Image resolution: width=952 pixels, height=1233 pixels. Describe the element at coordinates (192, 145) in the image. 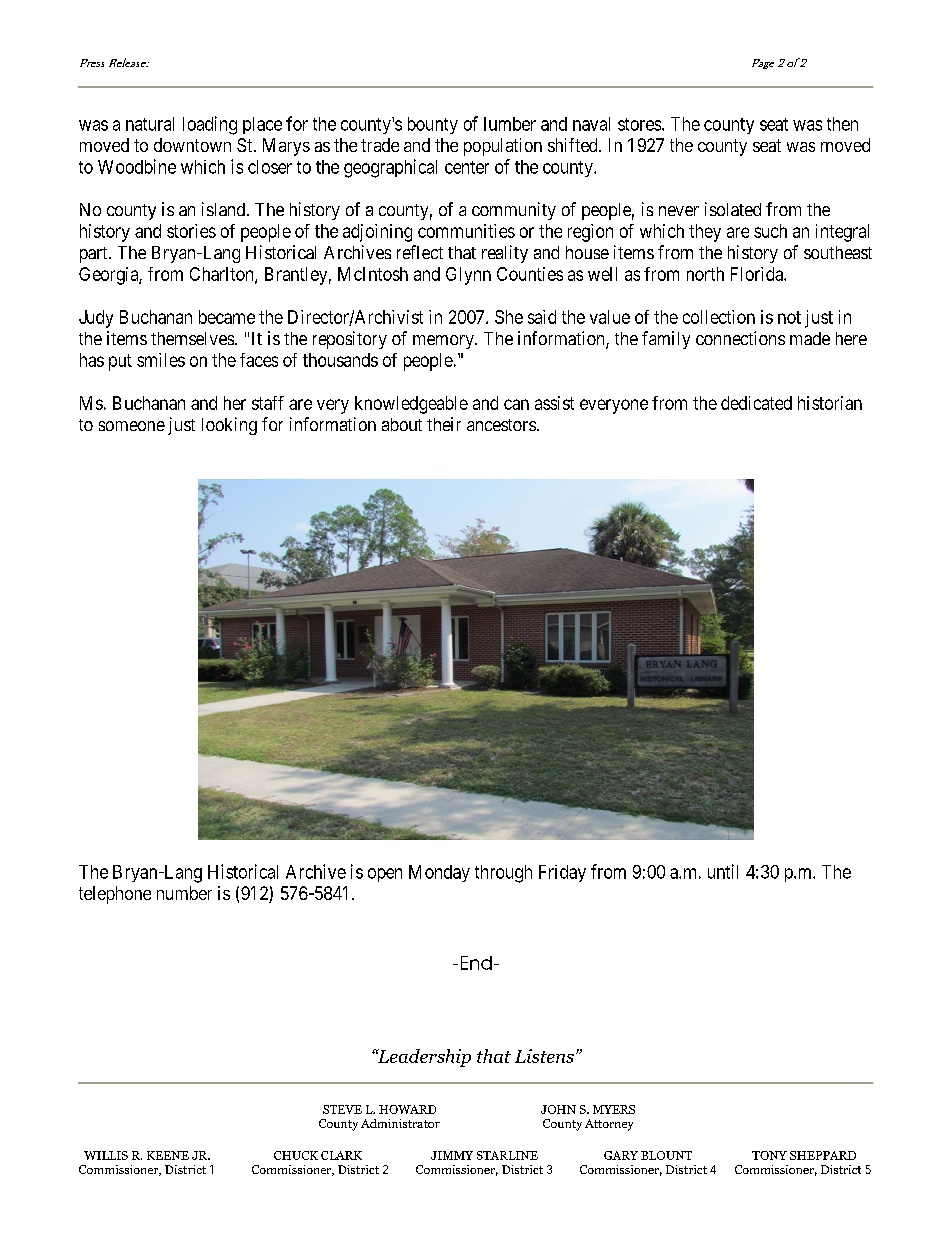

I see `downtown` at that location.
